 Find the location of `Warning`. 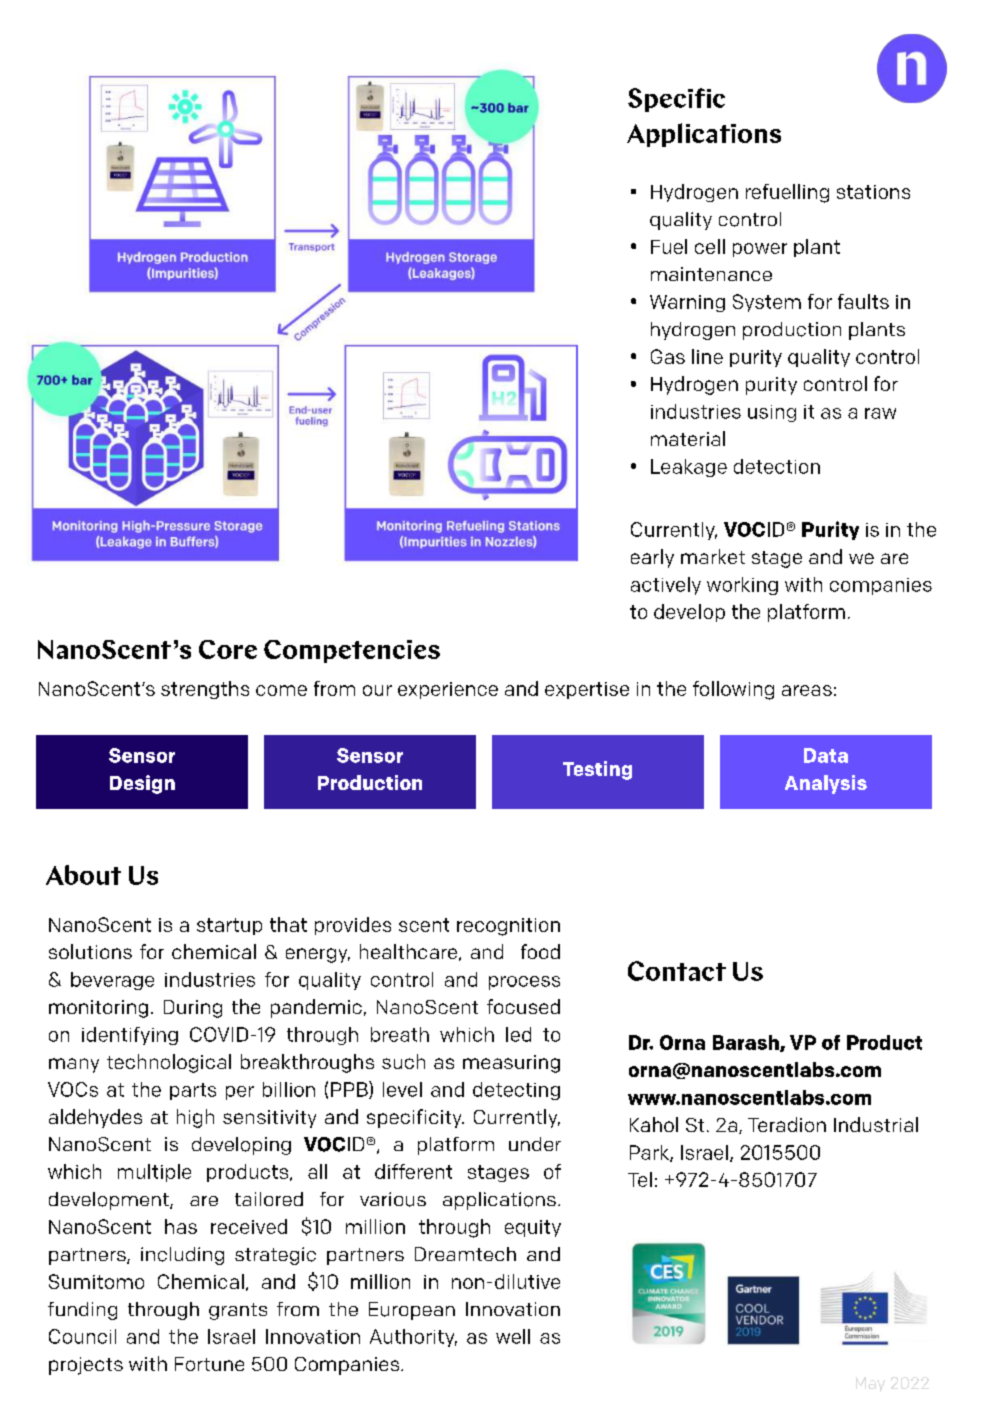

Warning is located at coordinates (687, 303).
